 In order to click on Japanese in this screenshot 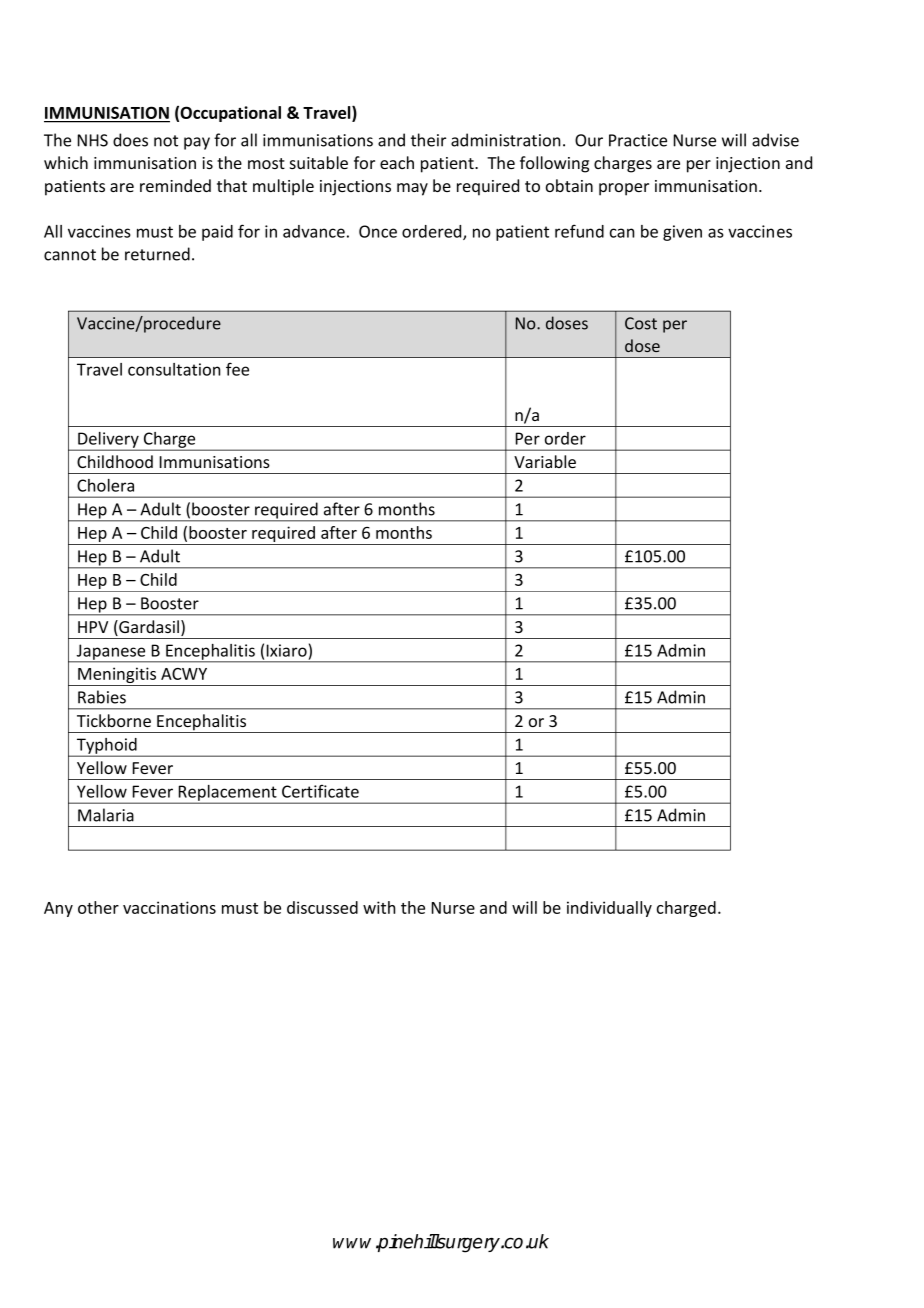, I will do `click(111, 653)`.
